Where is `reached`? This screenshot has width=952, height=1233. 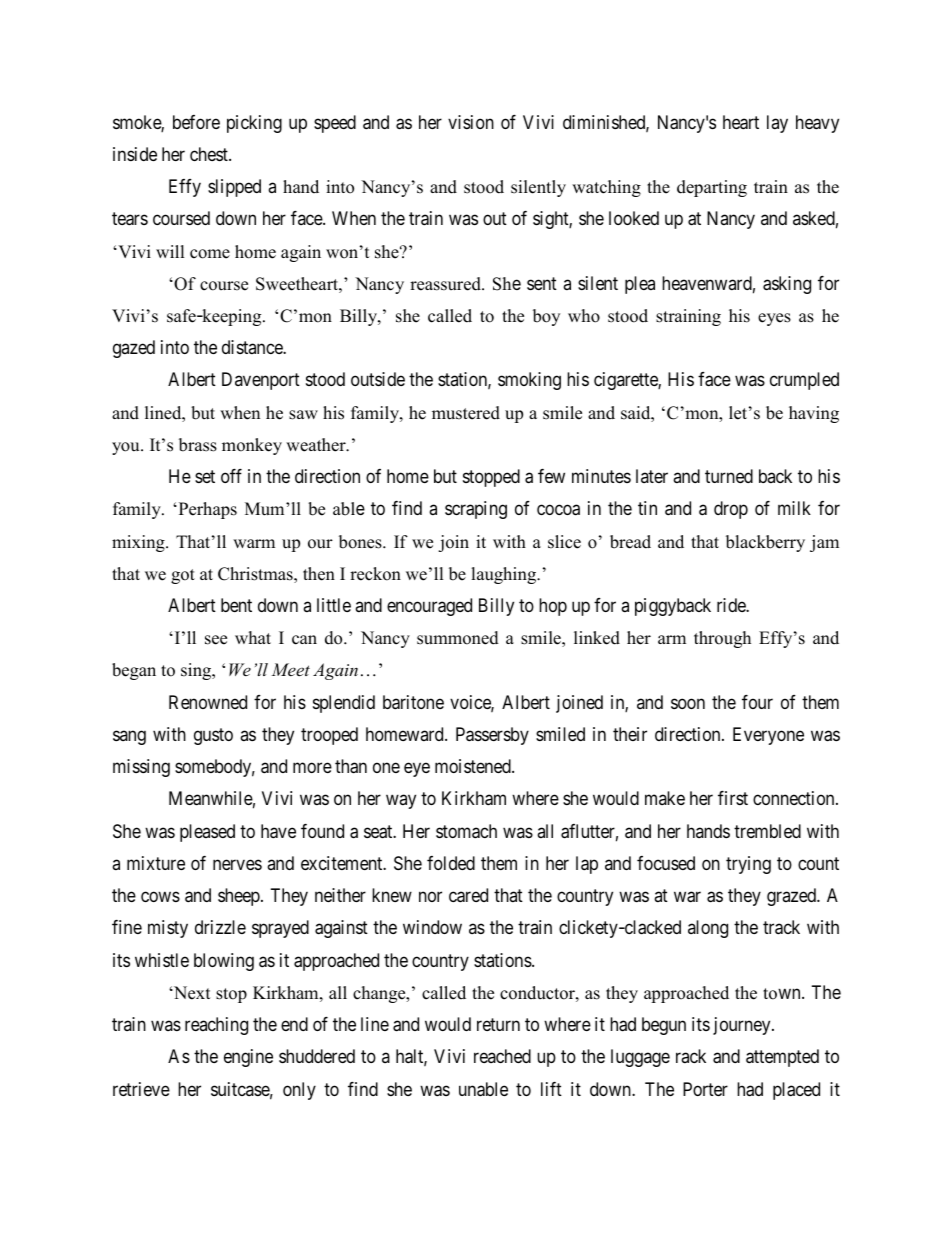
reached is located at coordinates (502, 1056).
